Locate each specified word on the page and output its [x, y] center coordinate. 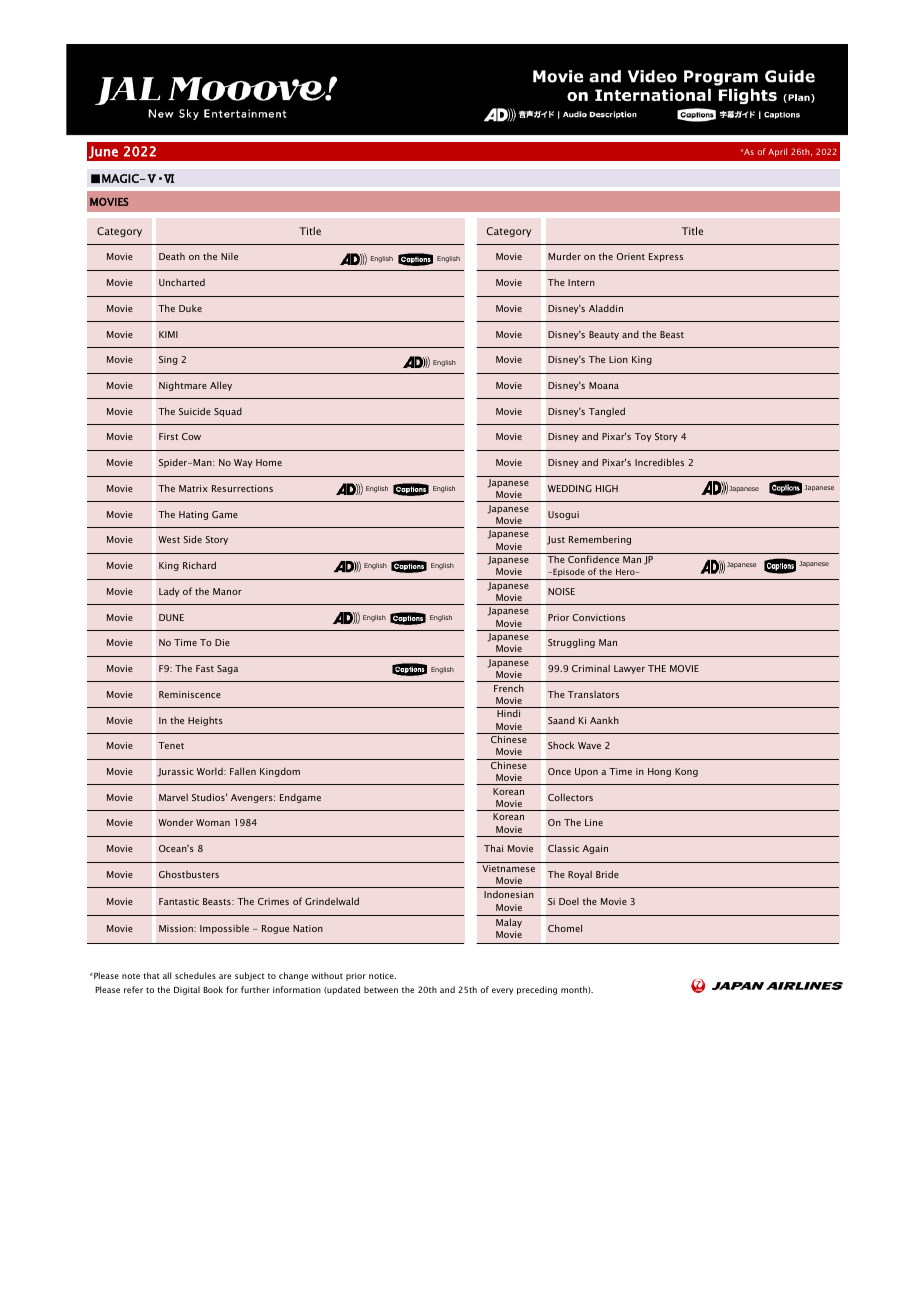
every [502, 991]
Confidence [593, 559]
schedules [195, 975]
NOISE [561, 591]
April [777, 152]
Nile [229, 256]
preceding [537, 990]
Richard [199, 565]
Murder [564, 256]
